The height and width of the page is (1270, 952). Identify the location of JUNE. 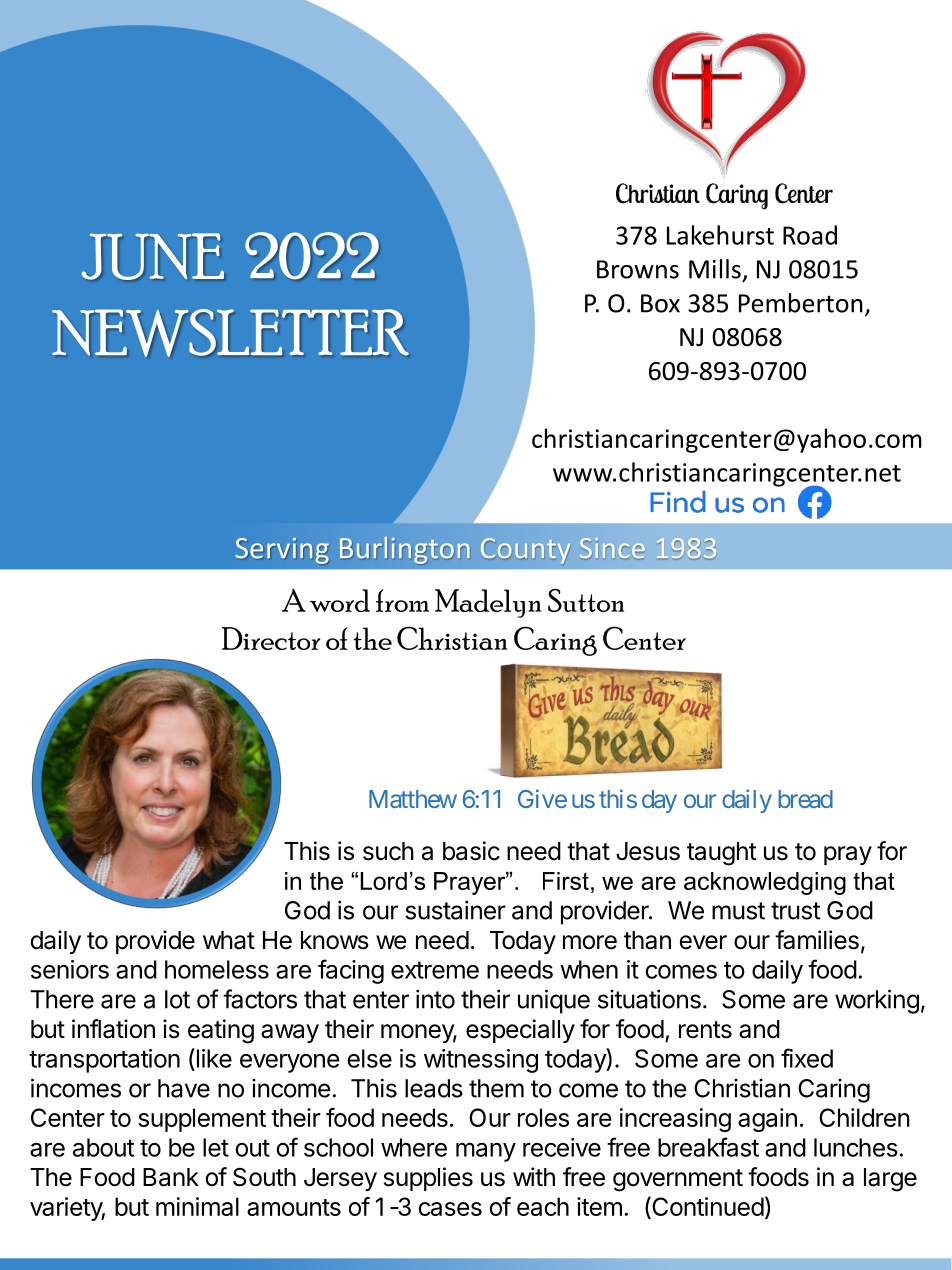
(153, 256).
